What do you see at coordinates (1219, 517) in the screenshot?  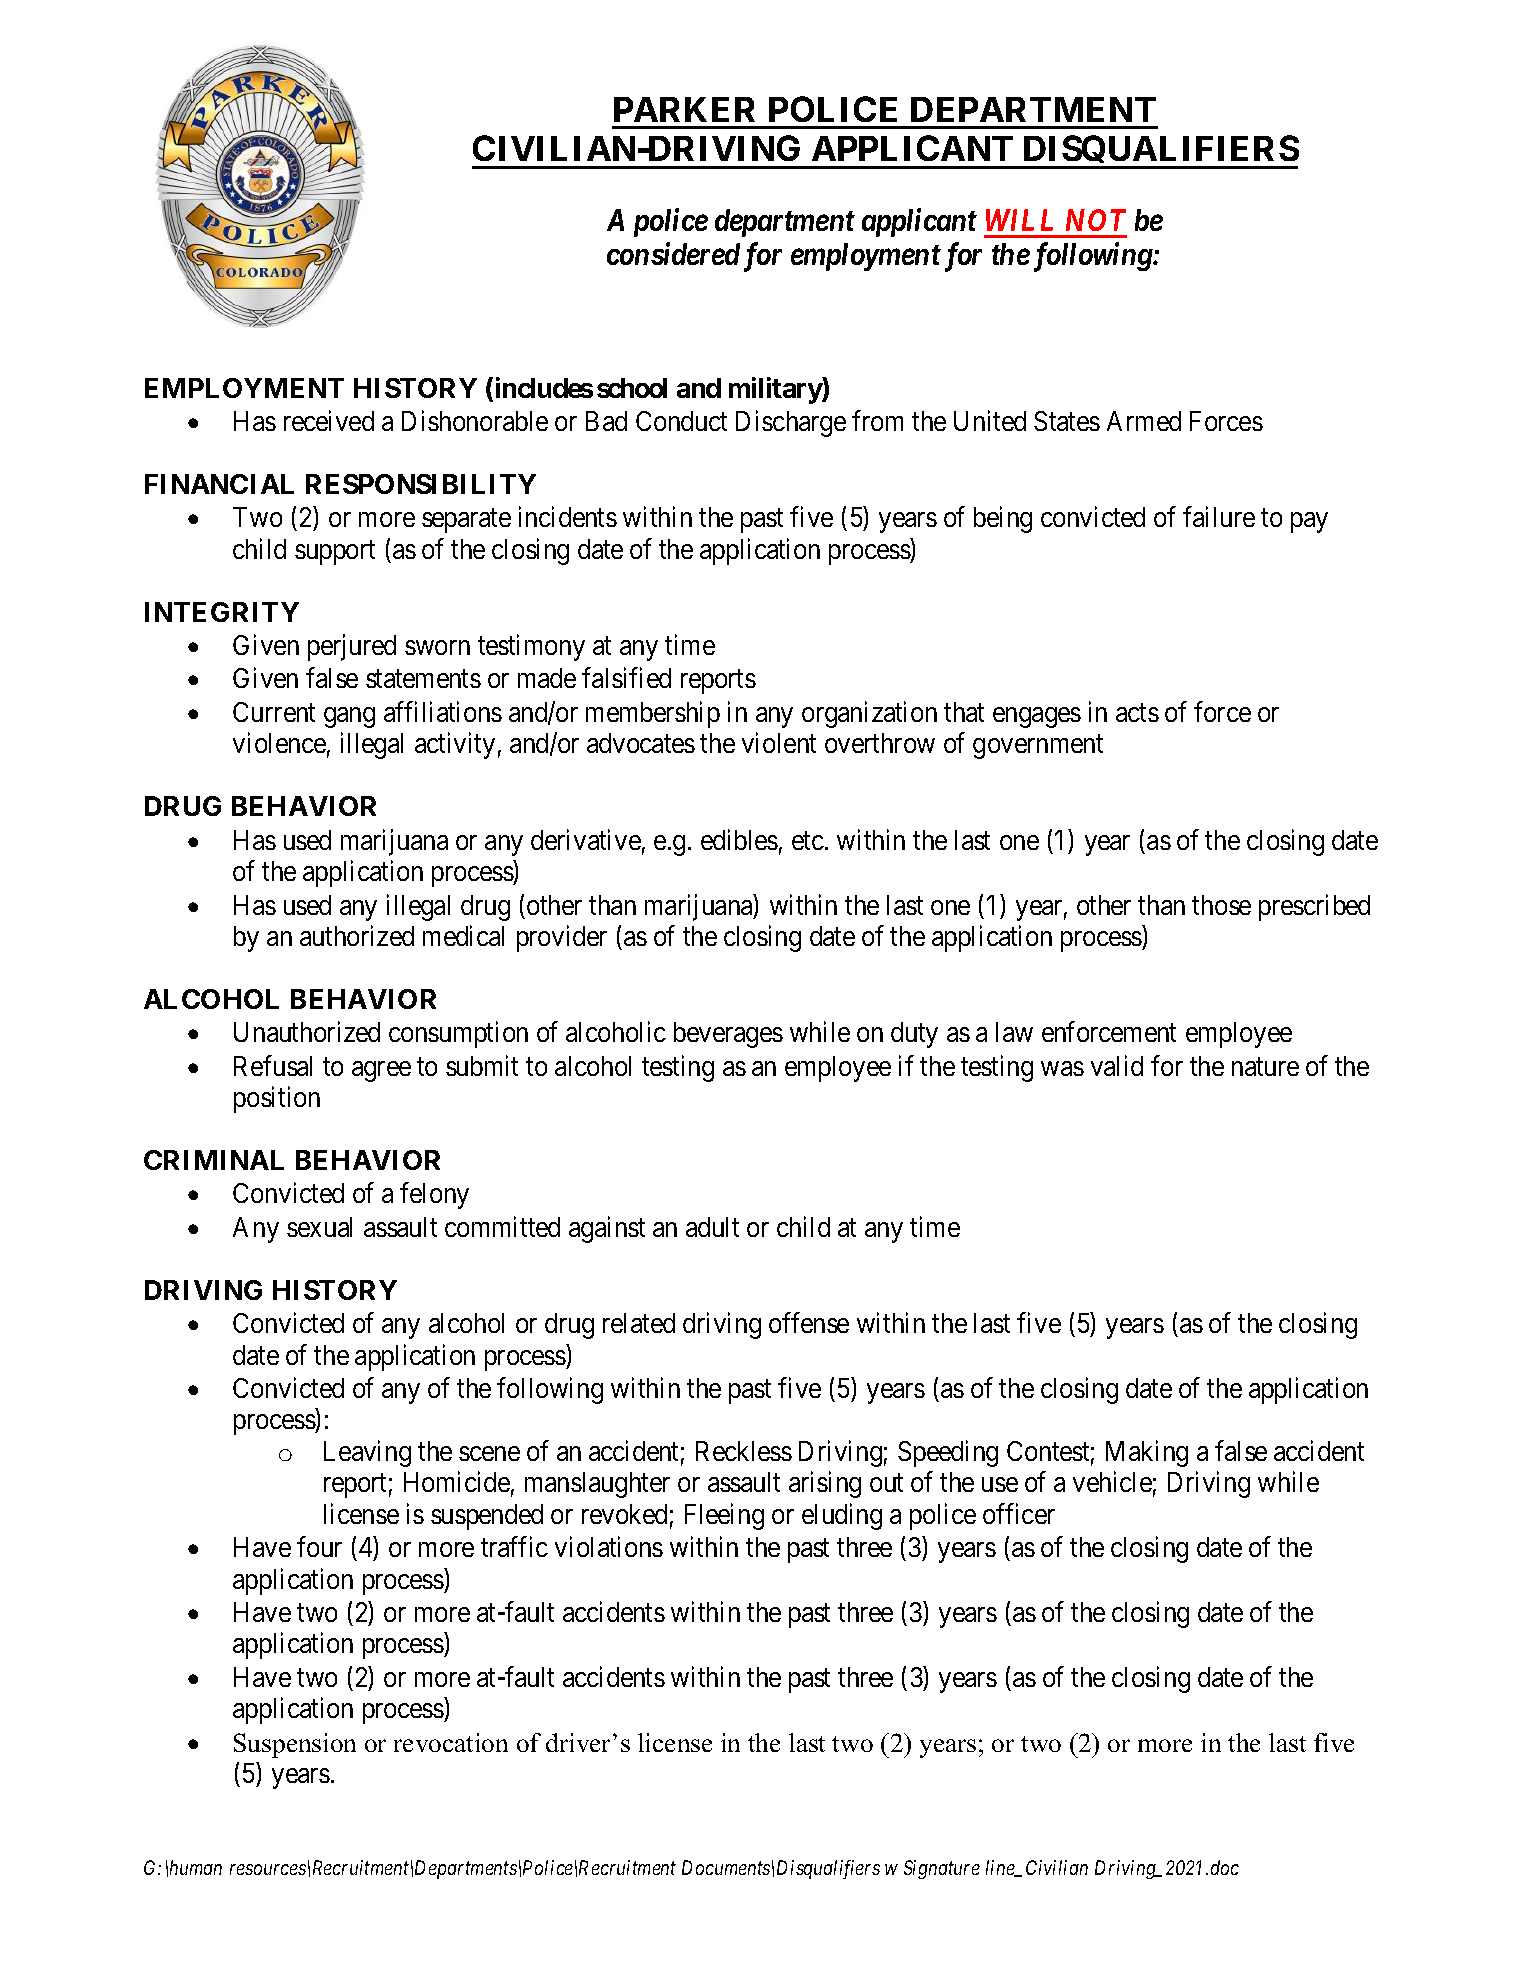 I see `failure` at bounding box center [1219, 517].
